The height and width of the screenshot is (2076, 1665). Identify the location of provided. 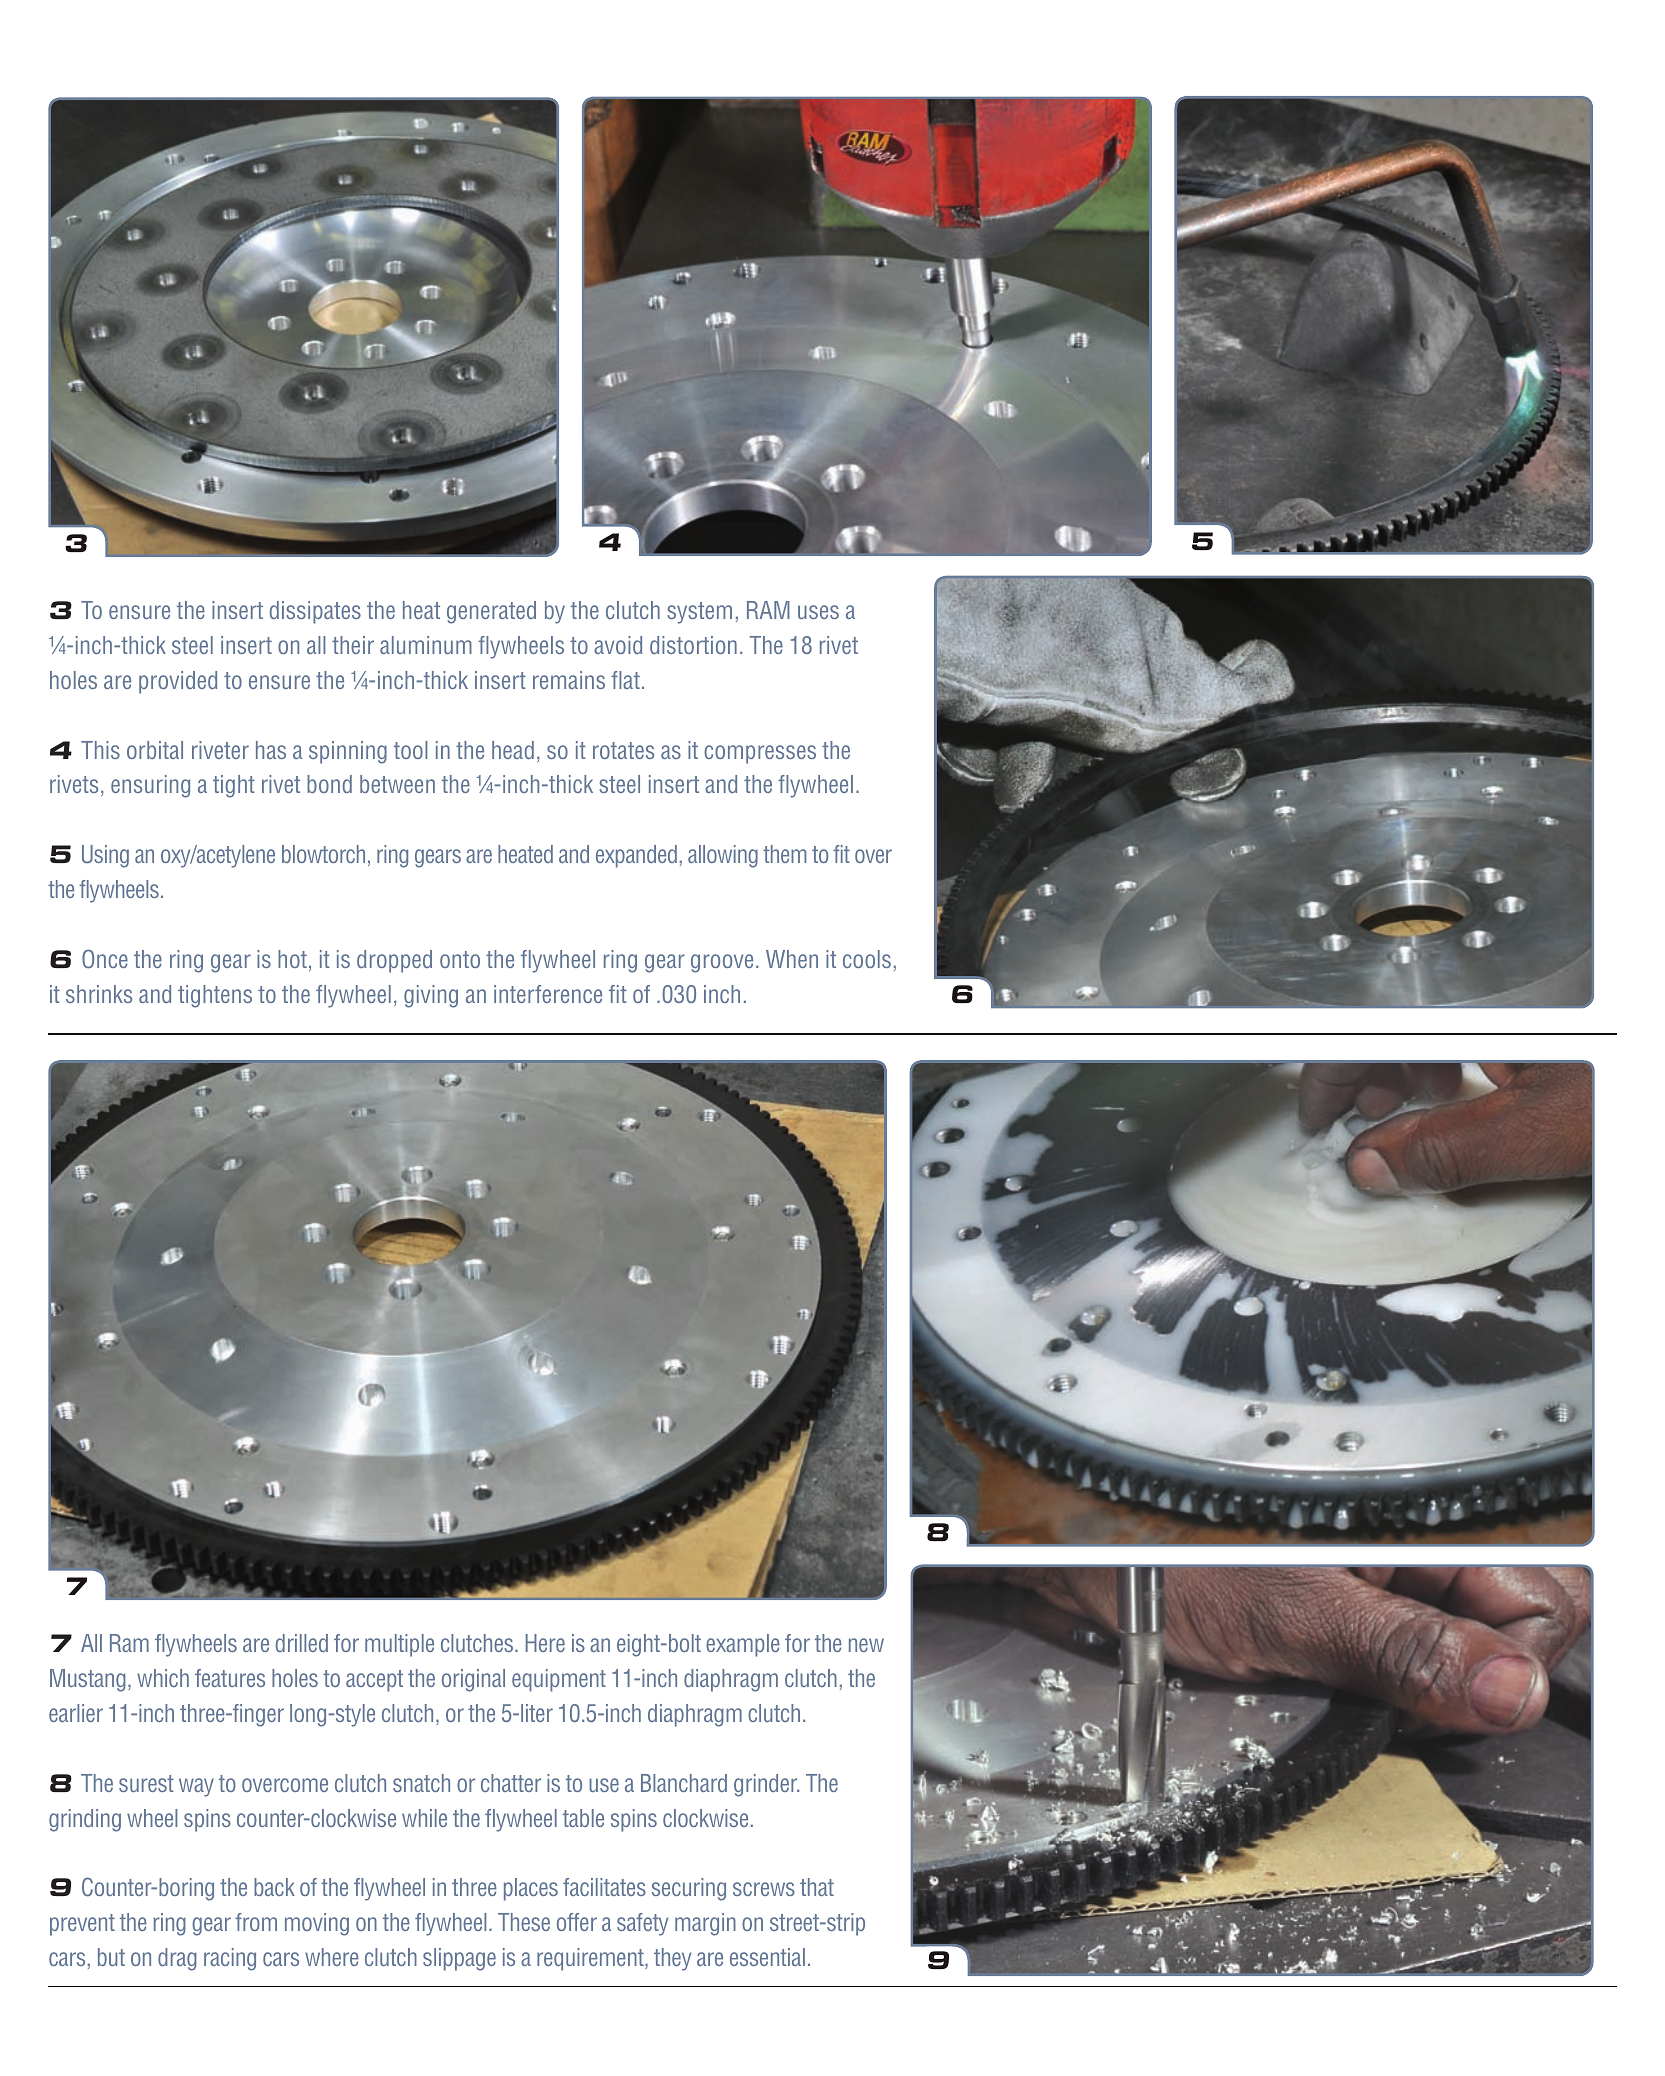
(178, 682).
